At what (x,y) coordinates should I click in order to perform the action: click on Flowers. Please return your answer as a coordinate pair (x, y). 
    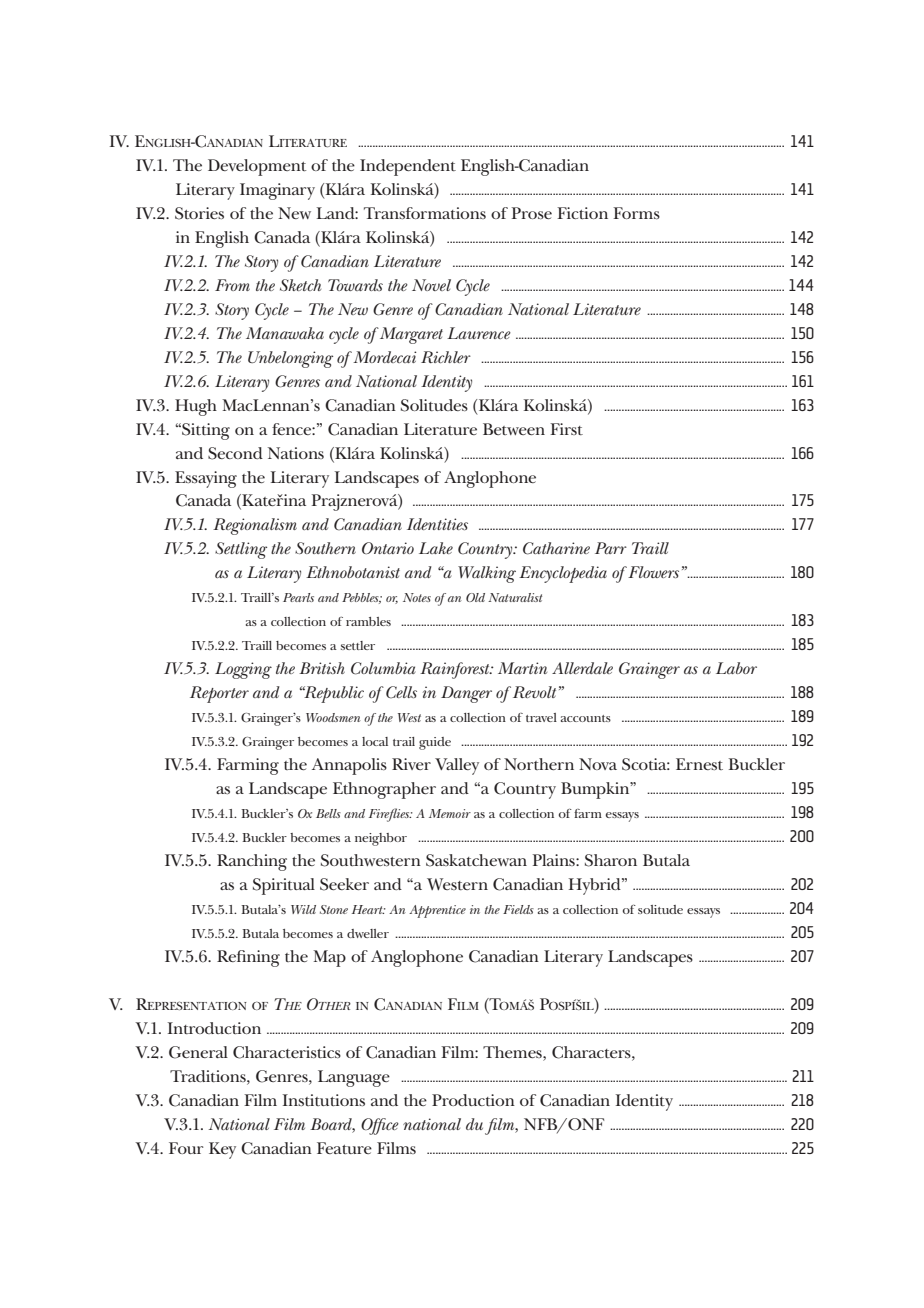
    Looking at the image, I should click on (653, 572).
